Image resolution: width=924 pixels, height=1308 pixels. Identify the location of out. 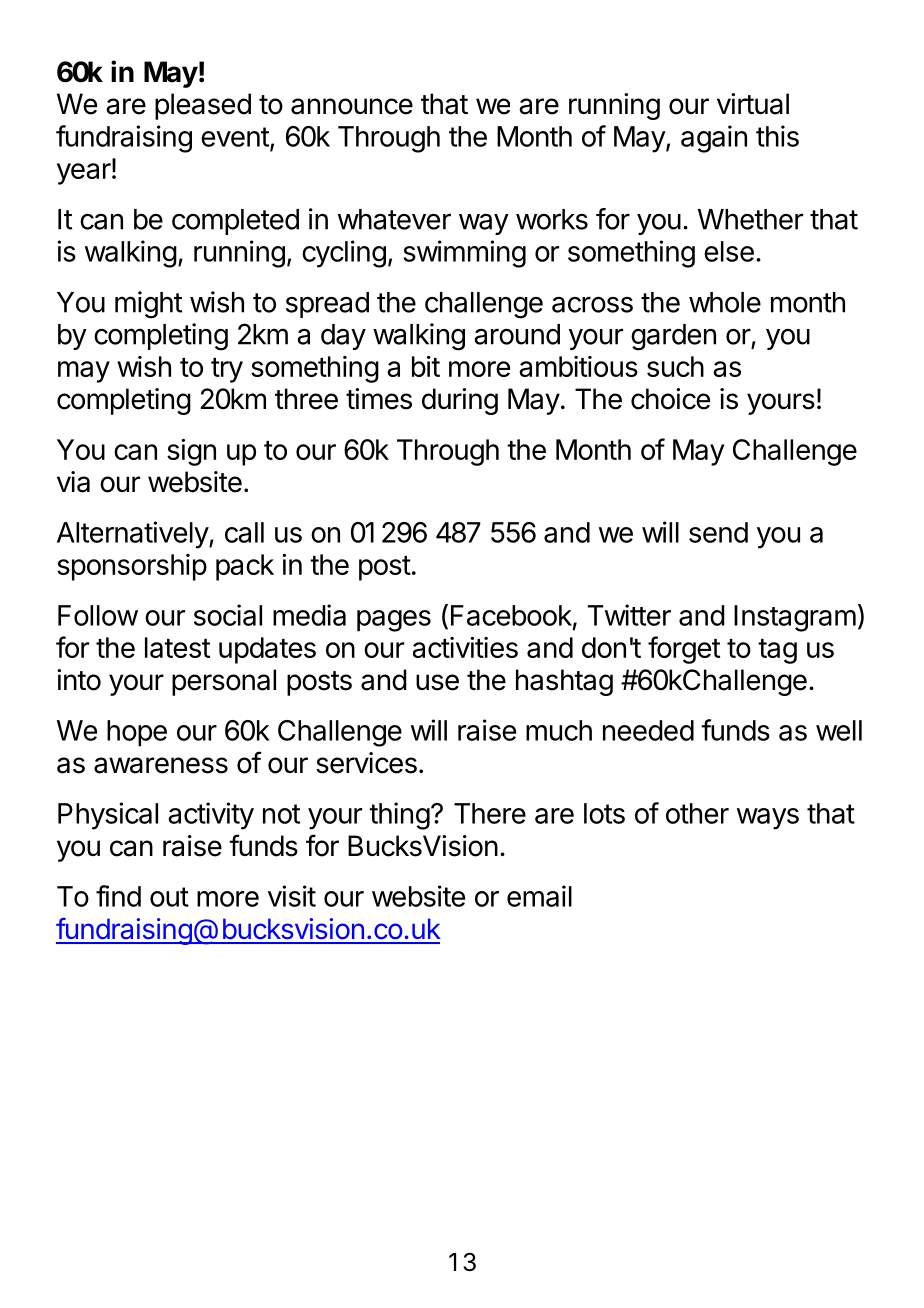
(169, 897).
